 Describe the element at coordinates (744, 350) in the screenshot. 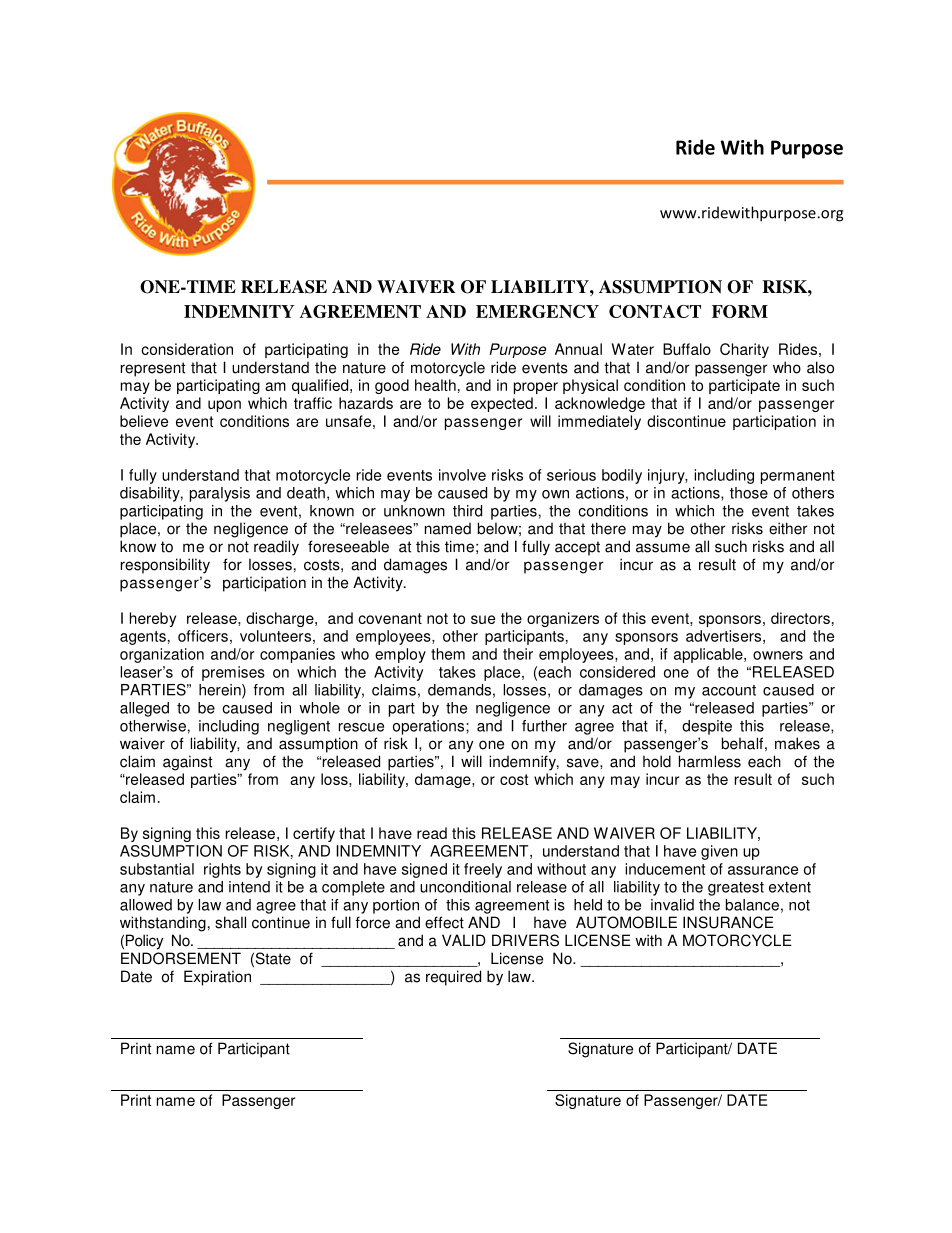

I see `Charity` at that location.
